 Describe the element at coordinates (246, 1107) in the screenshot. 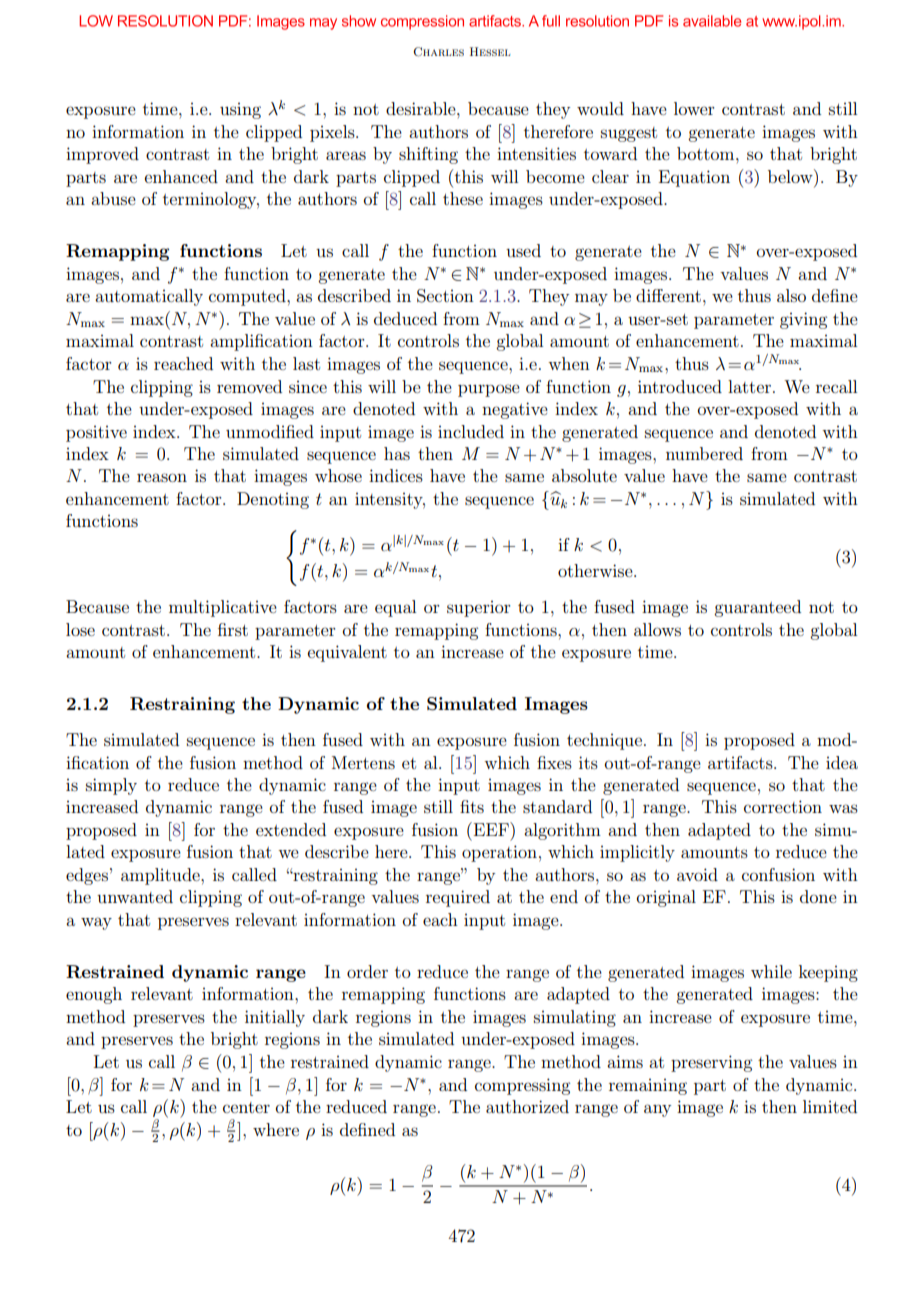

I see `center` at that location.
